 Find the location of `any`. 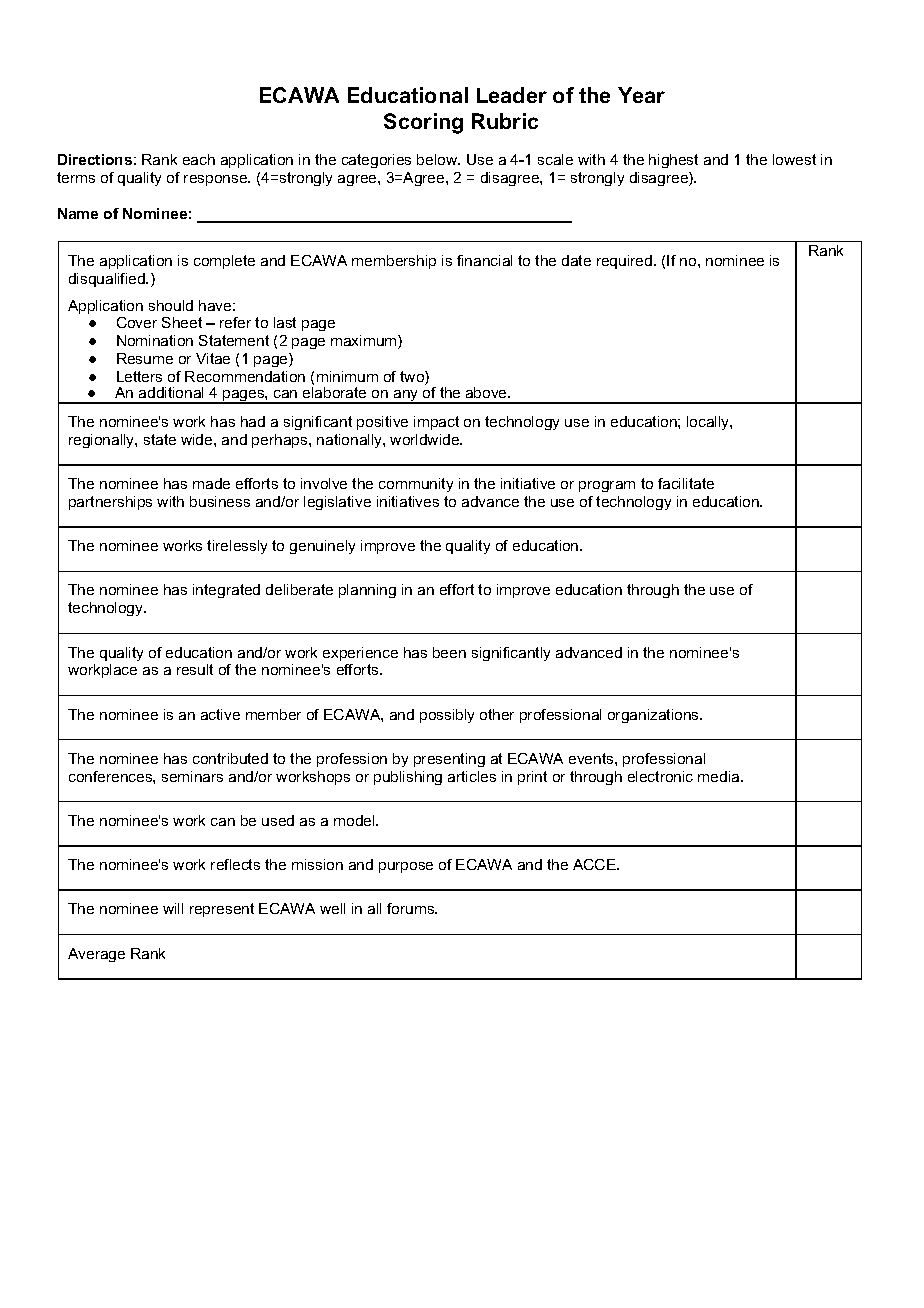

any is located at coordinates (406, 397).
